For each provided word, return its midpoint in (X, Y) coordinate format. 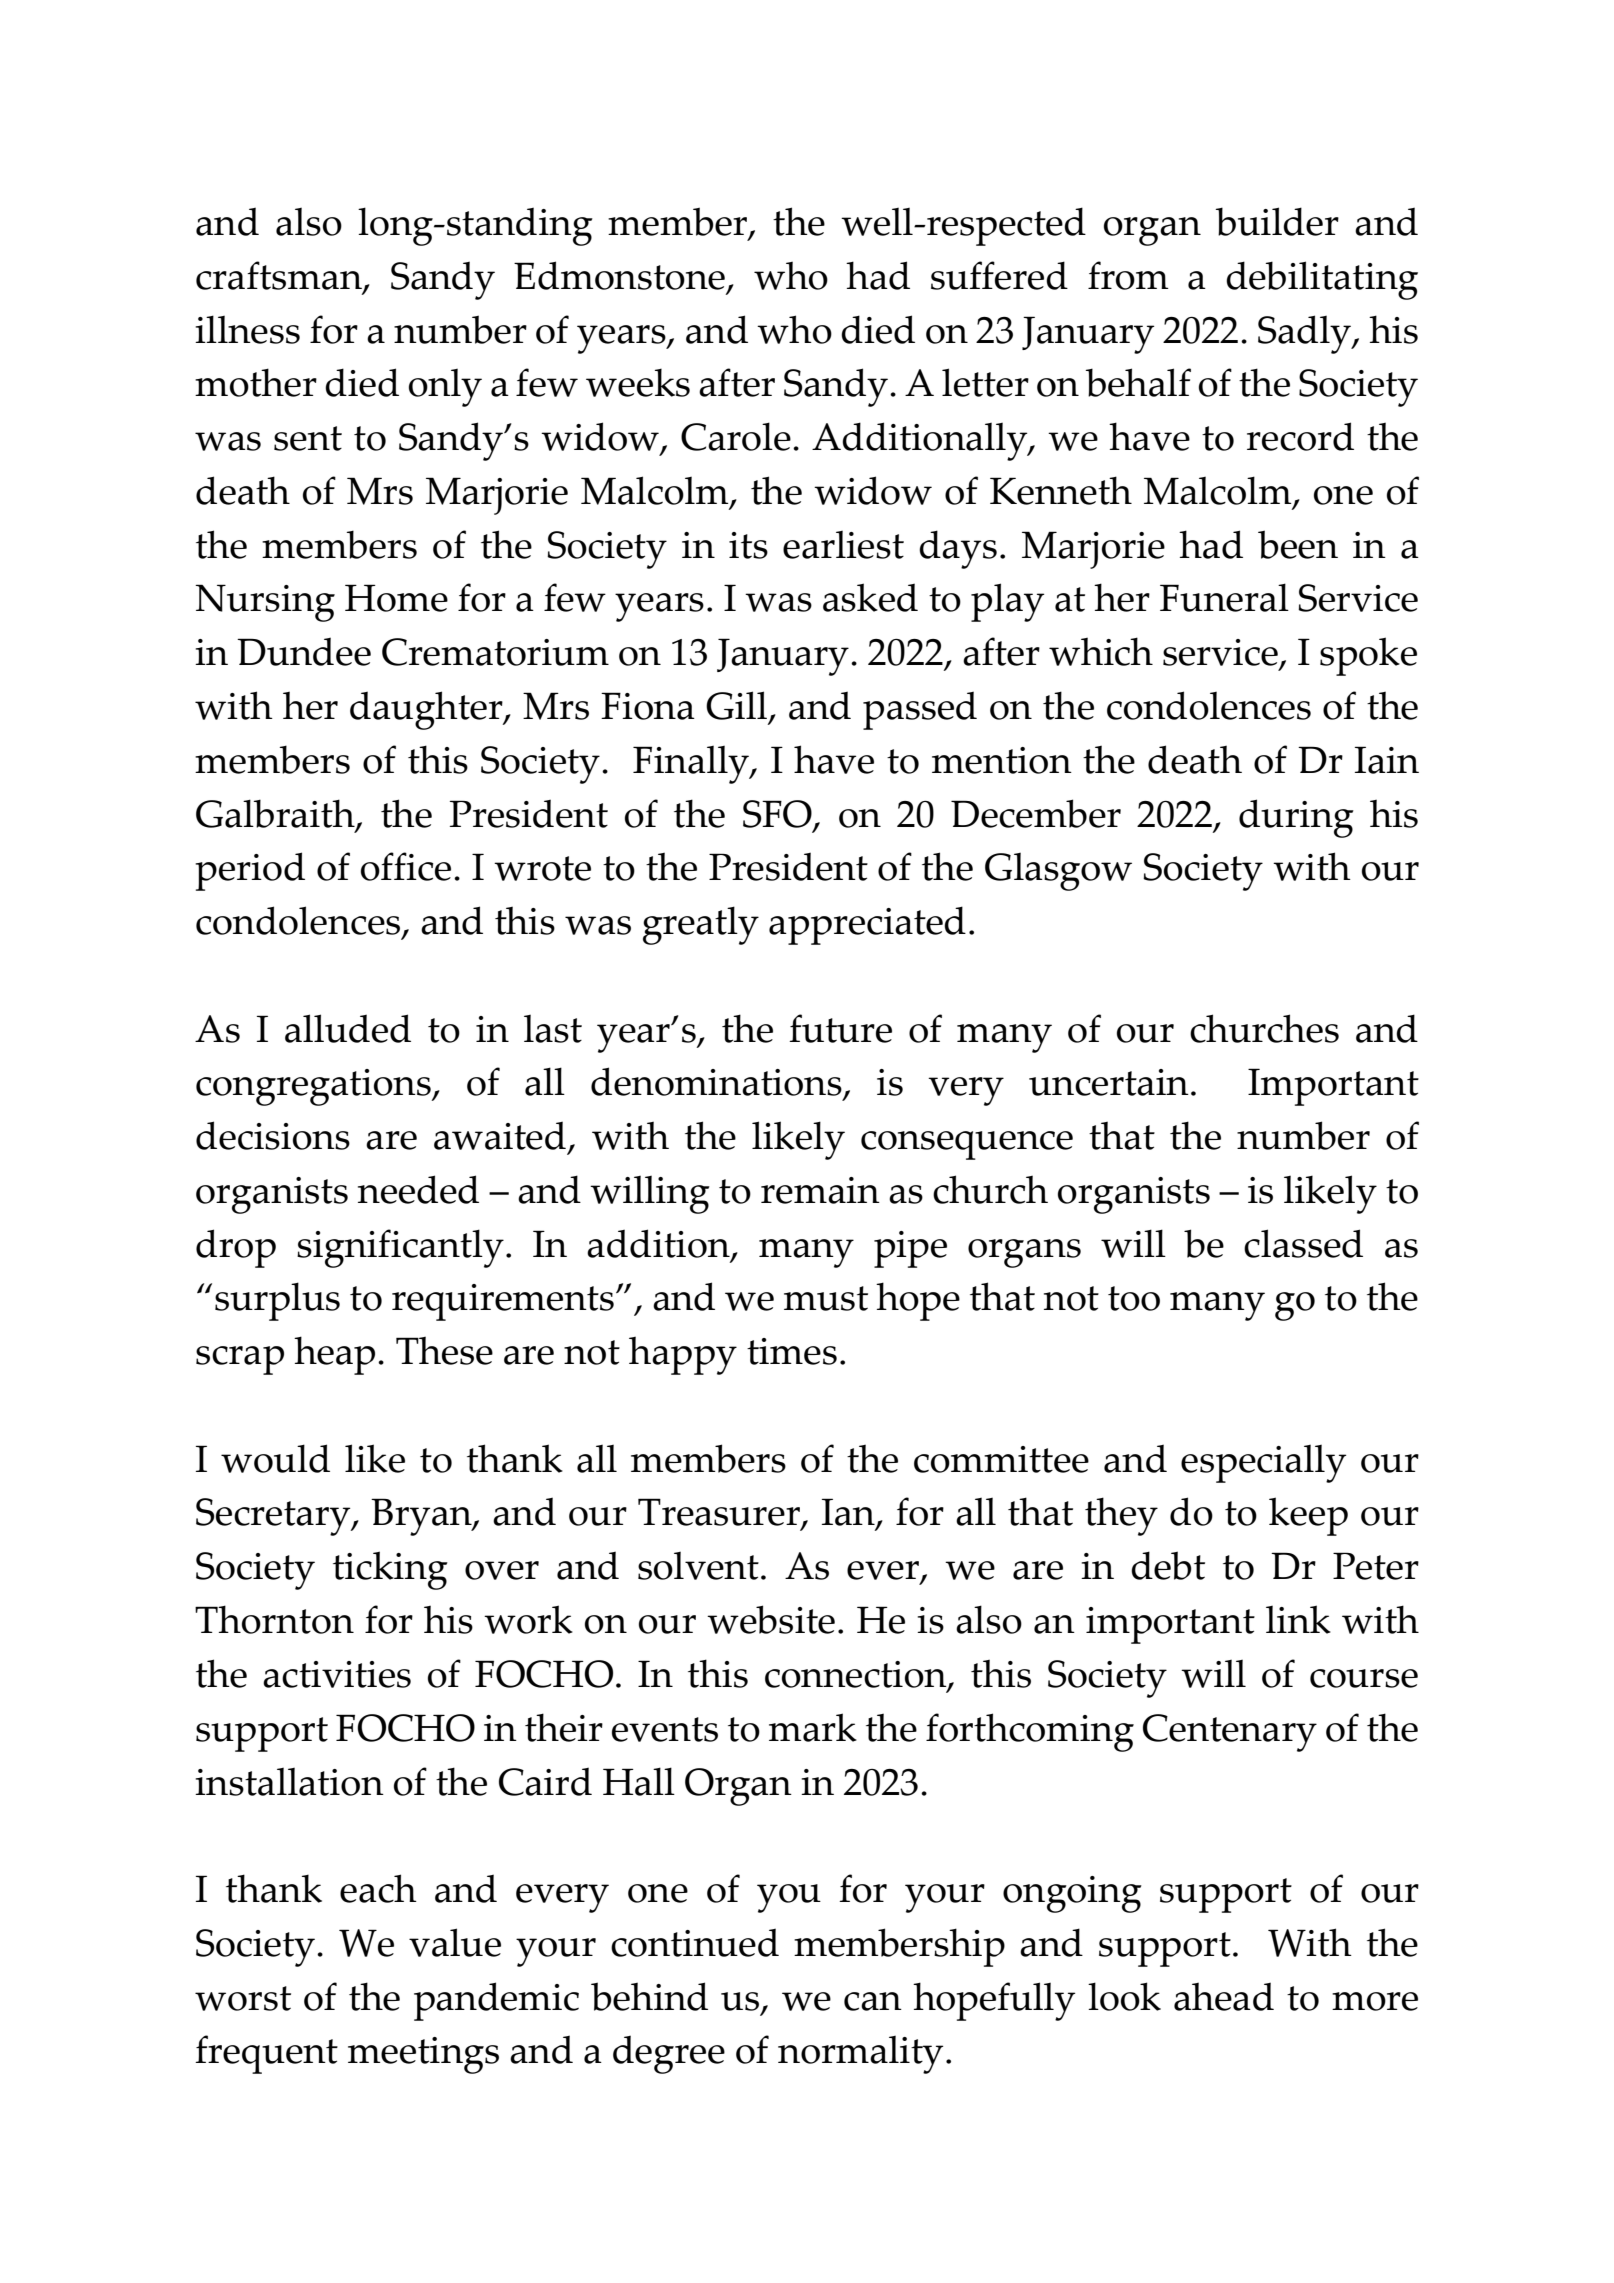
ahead (1224, 1996)
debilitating (1322, 280)
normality (860, 2055)
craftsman (280, 276)
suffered (999, 275)
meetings (423, 2055)
